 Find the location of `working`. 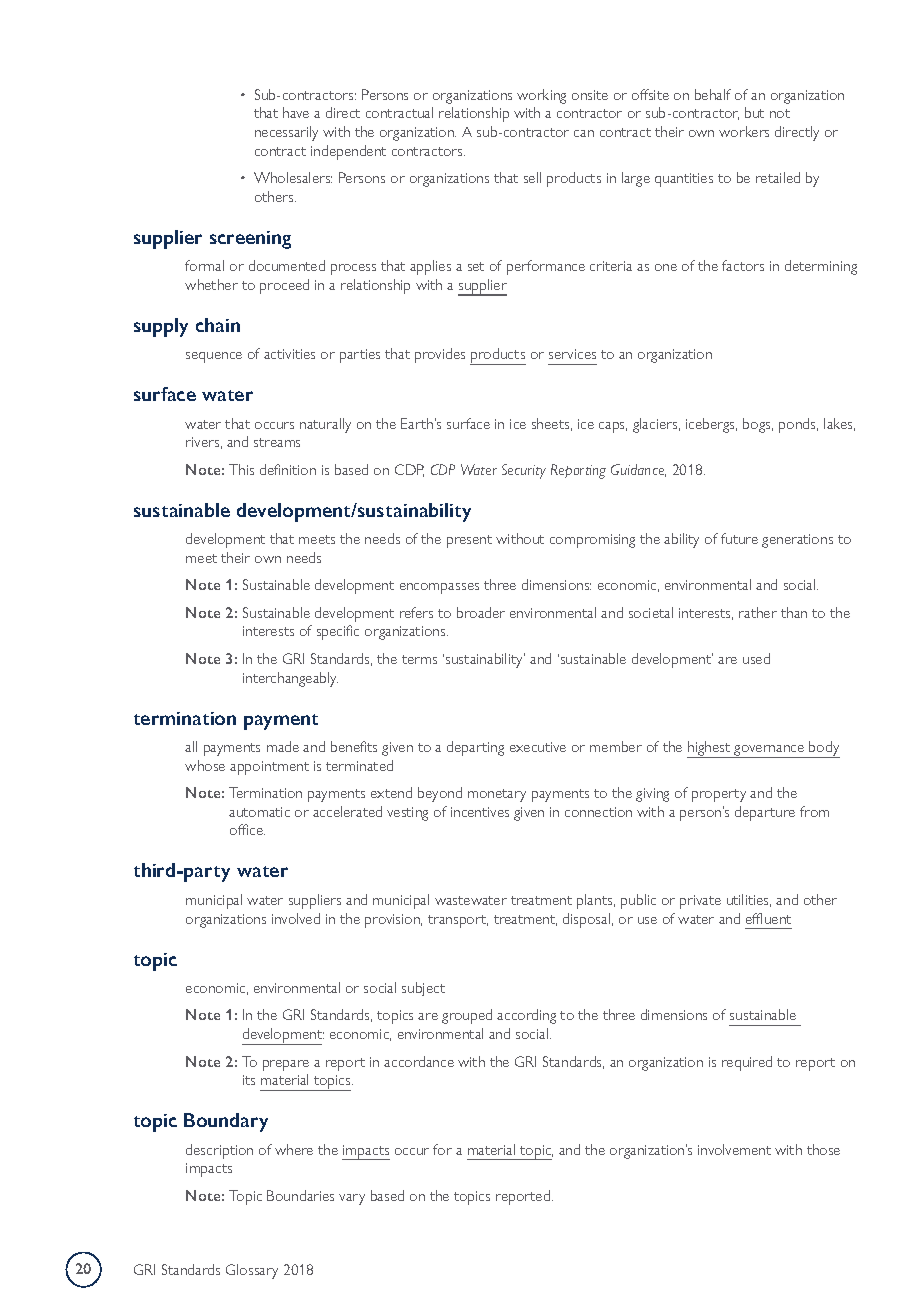

working is located at coordinates (541, 96).
